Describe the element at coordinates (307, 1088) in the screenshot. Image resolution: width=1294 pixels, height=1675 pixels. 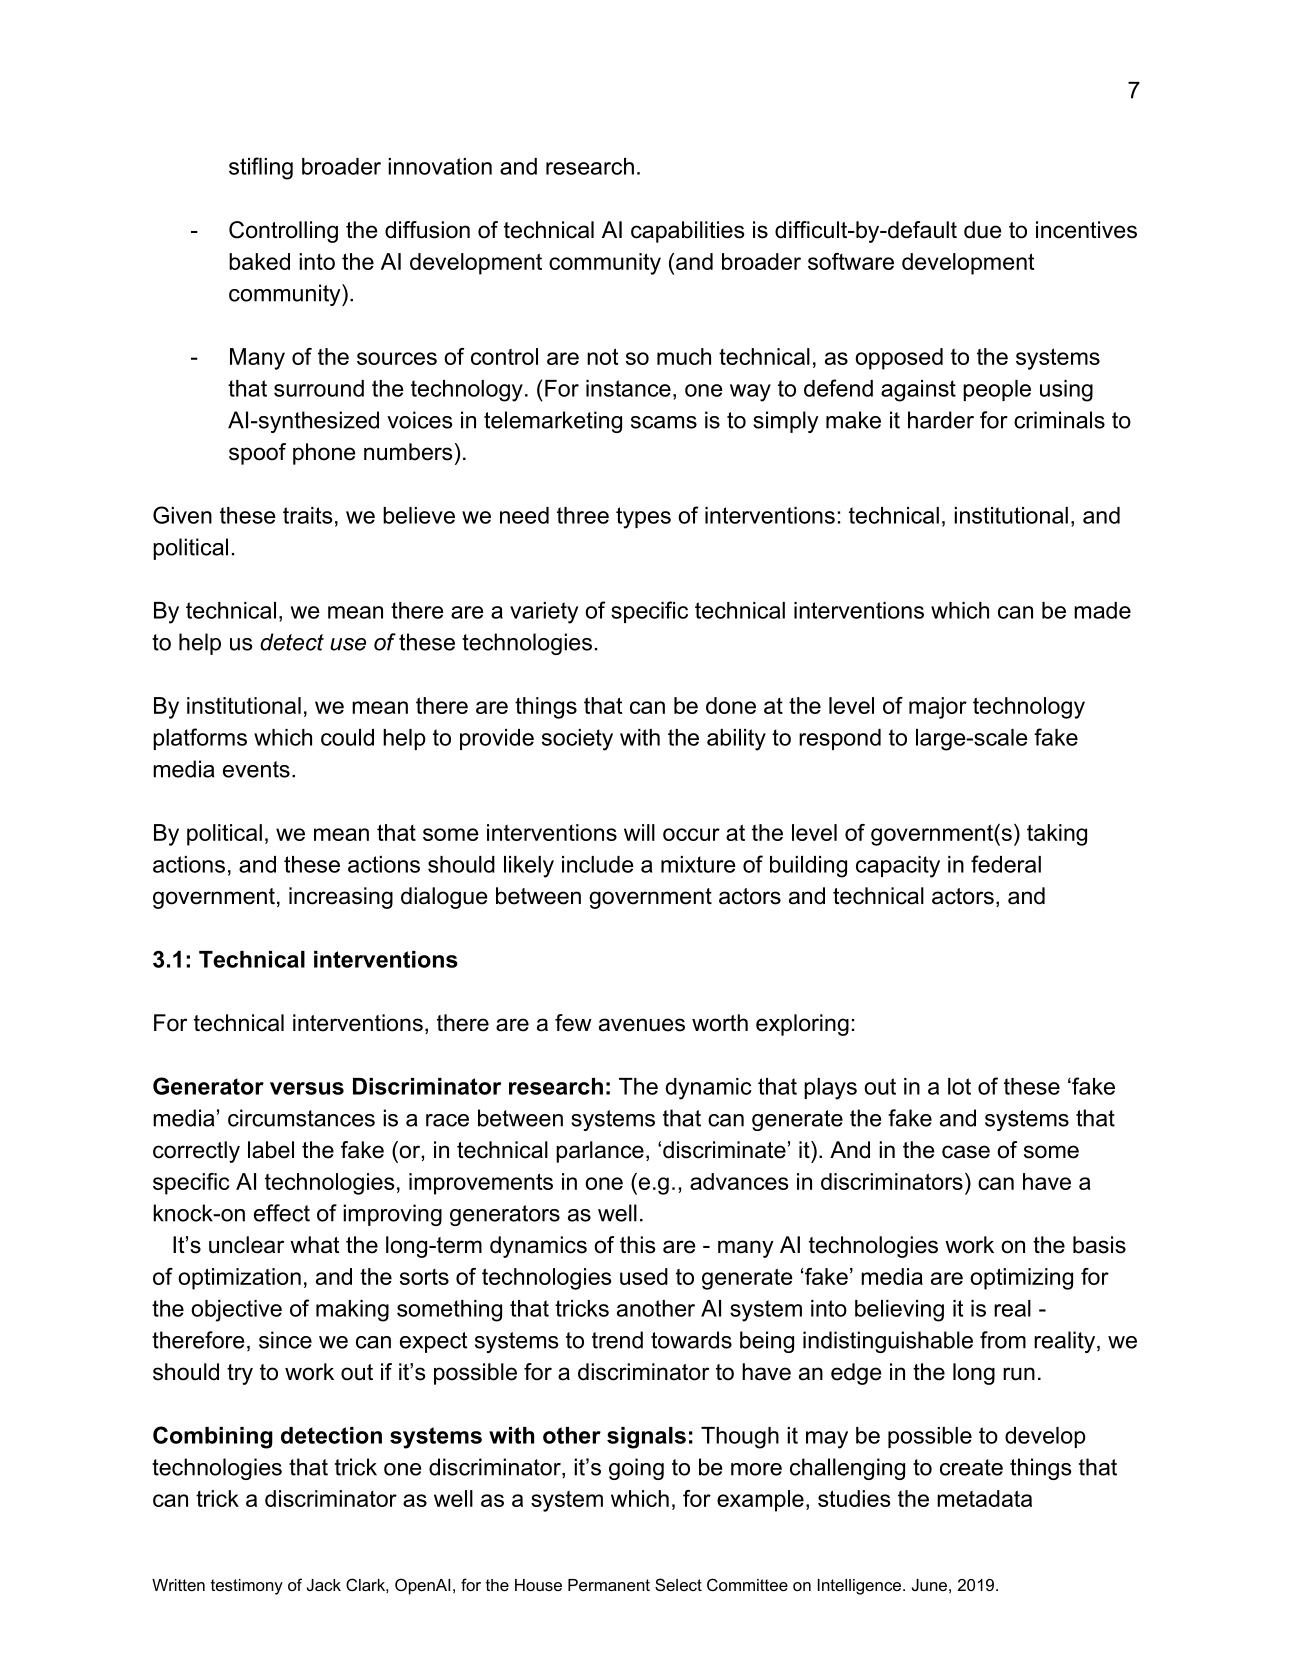
I see `versus` at that location.
